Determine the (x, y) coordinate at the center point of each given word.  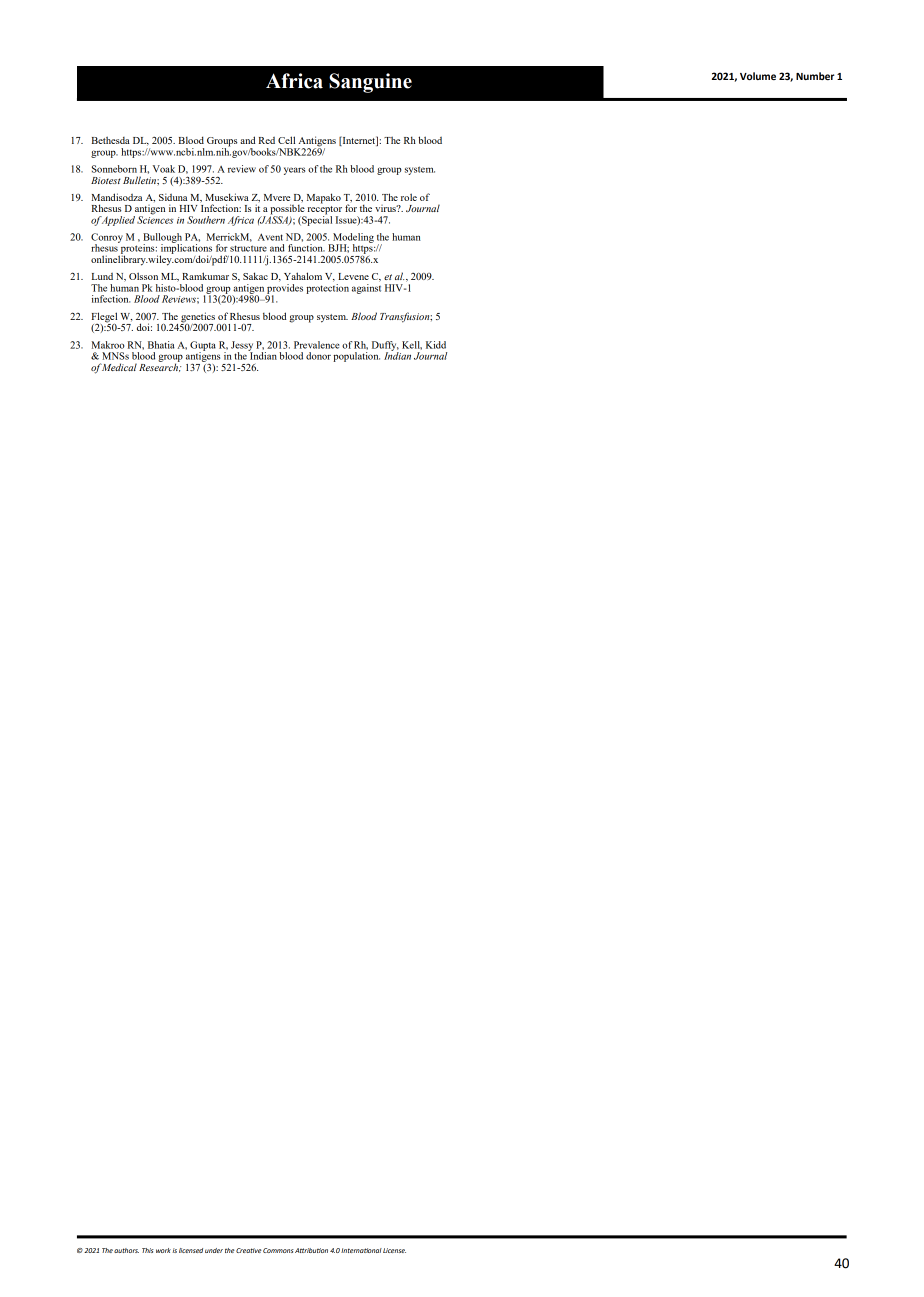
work (163, 1250)
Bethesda (111, 140)
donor (318, 356)
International (361, 1250)
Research (160, 366)
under (214, 1250)
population (356, 357)
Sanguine (370, 83)
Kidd (436, 345)
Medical (119, 367)
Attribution (311, 1250)
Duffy (385, 347)
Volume (758, 76)
